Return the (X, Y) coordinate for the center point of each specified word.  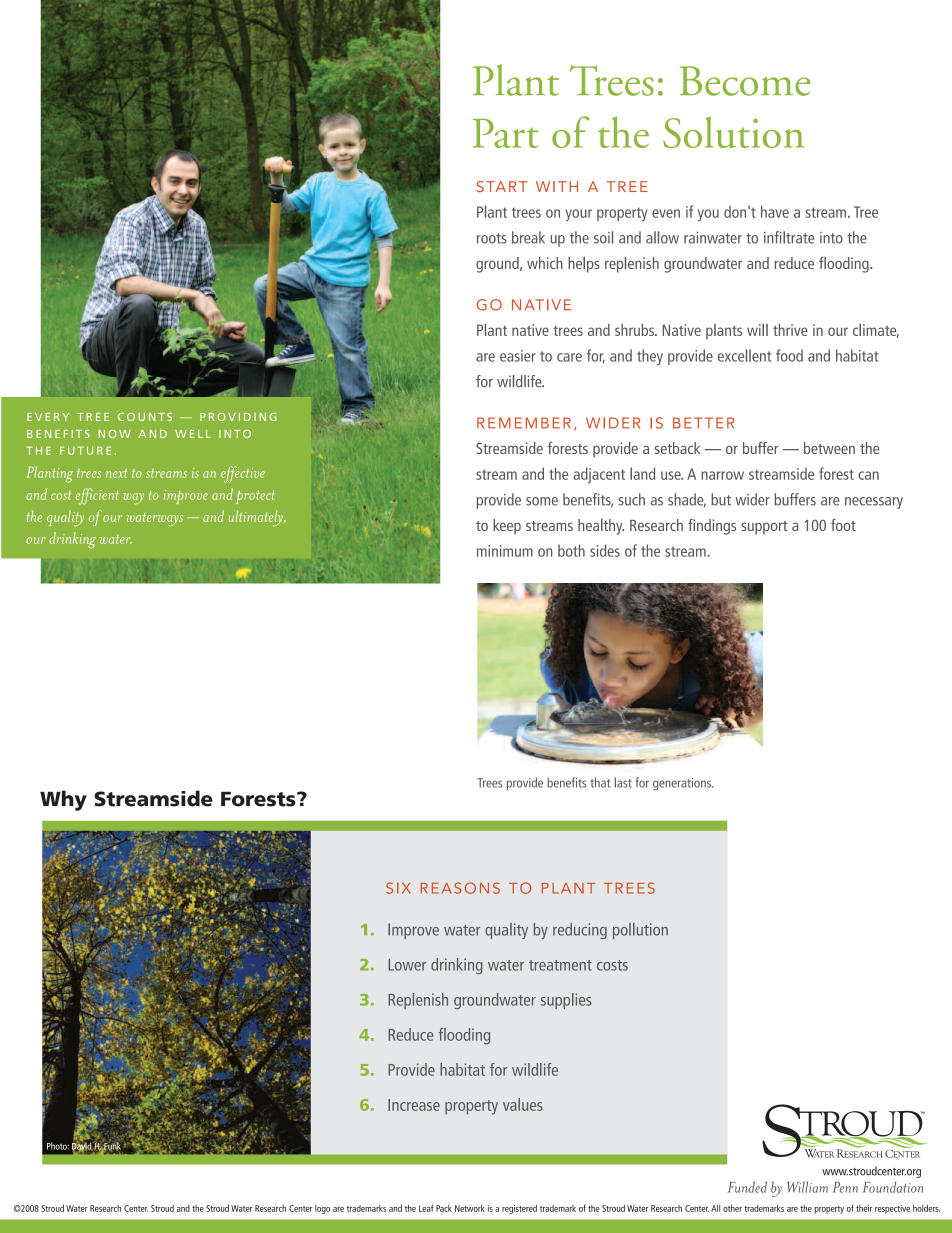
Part (506, 133)
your (578, 215)
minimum (505, 551)
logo (322, 1209)
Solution (733, 132)
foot (843, 525)
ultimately (257, 518)
